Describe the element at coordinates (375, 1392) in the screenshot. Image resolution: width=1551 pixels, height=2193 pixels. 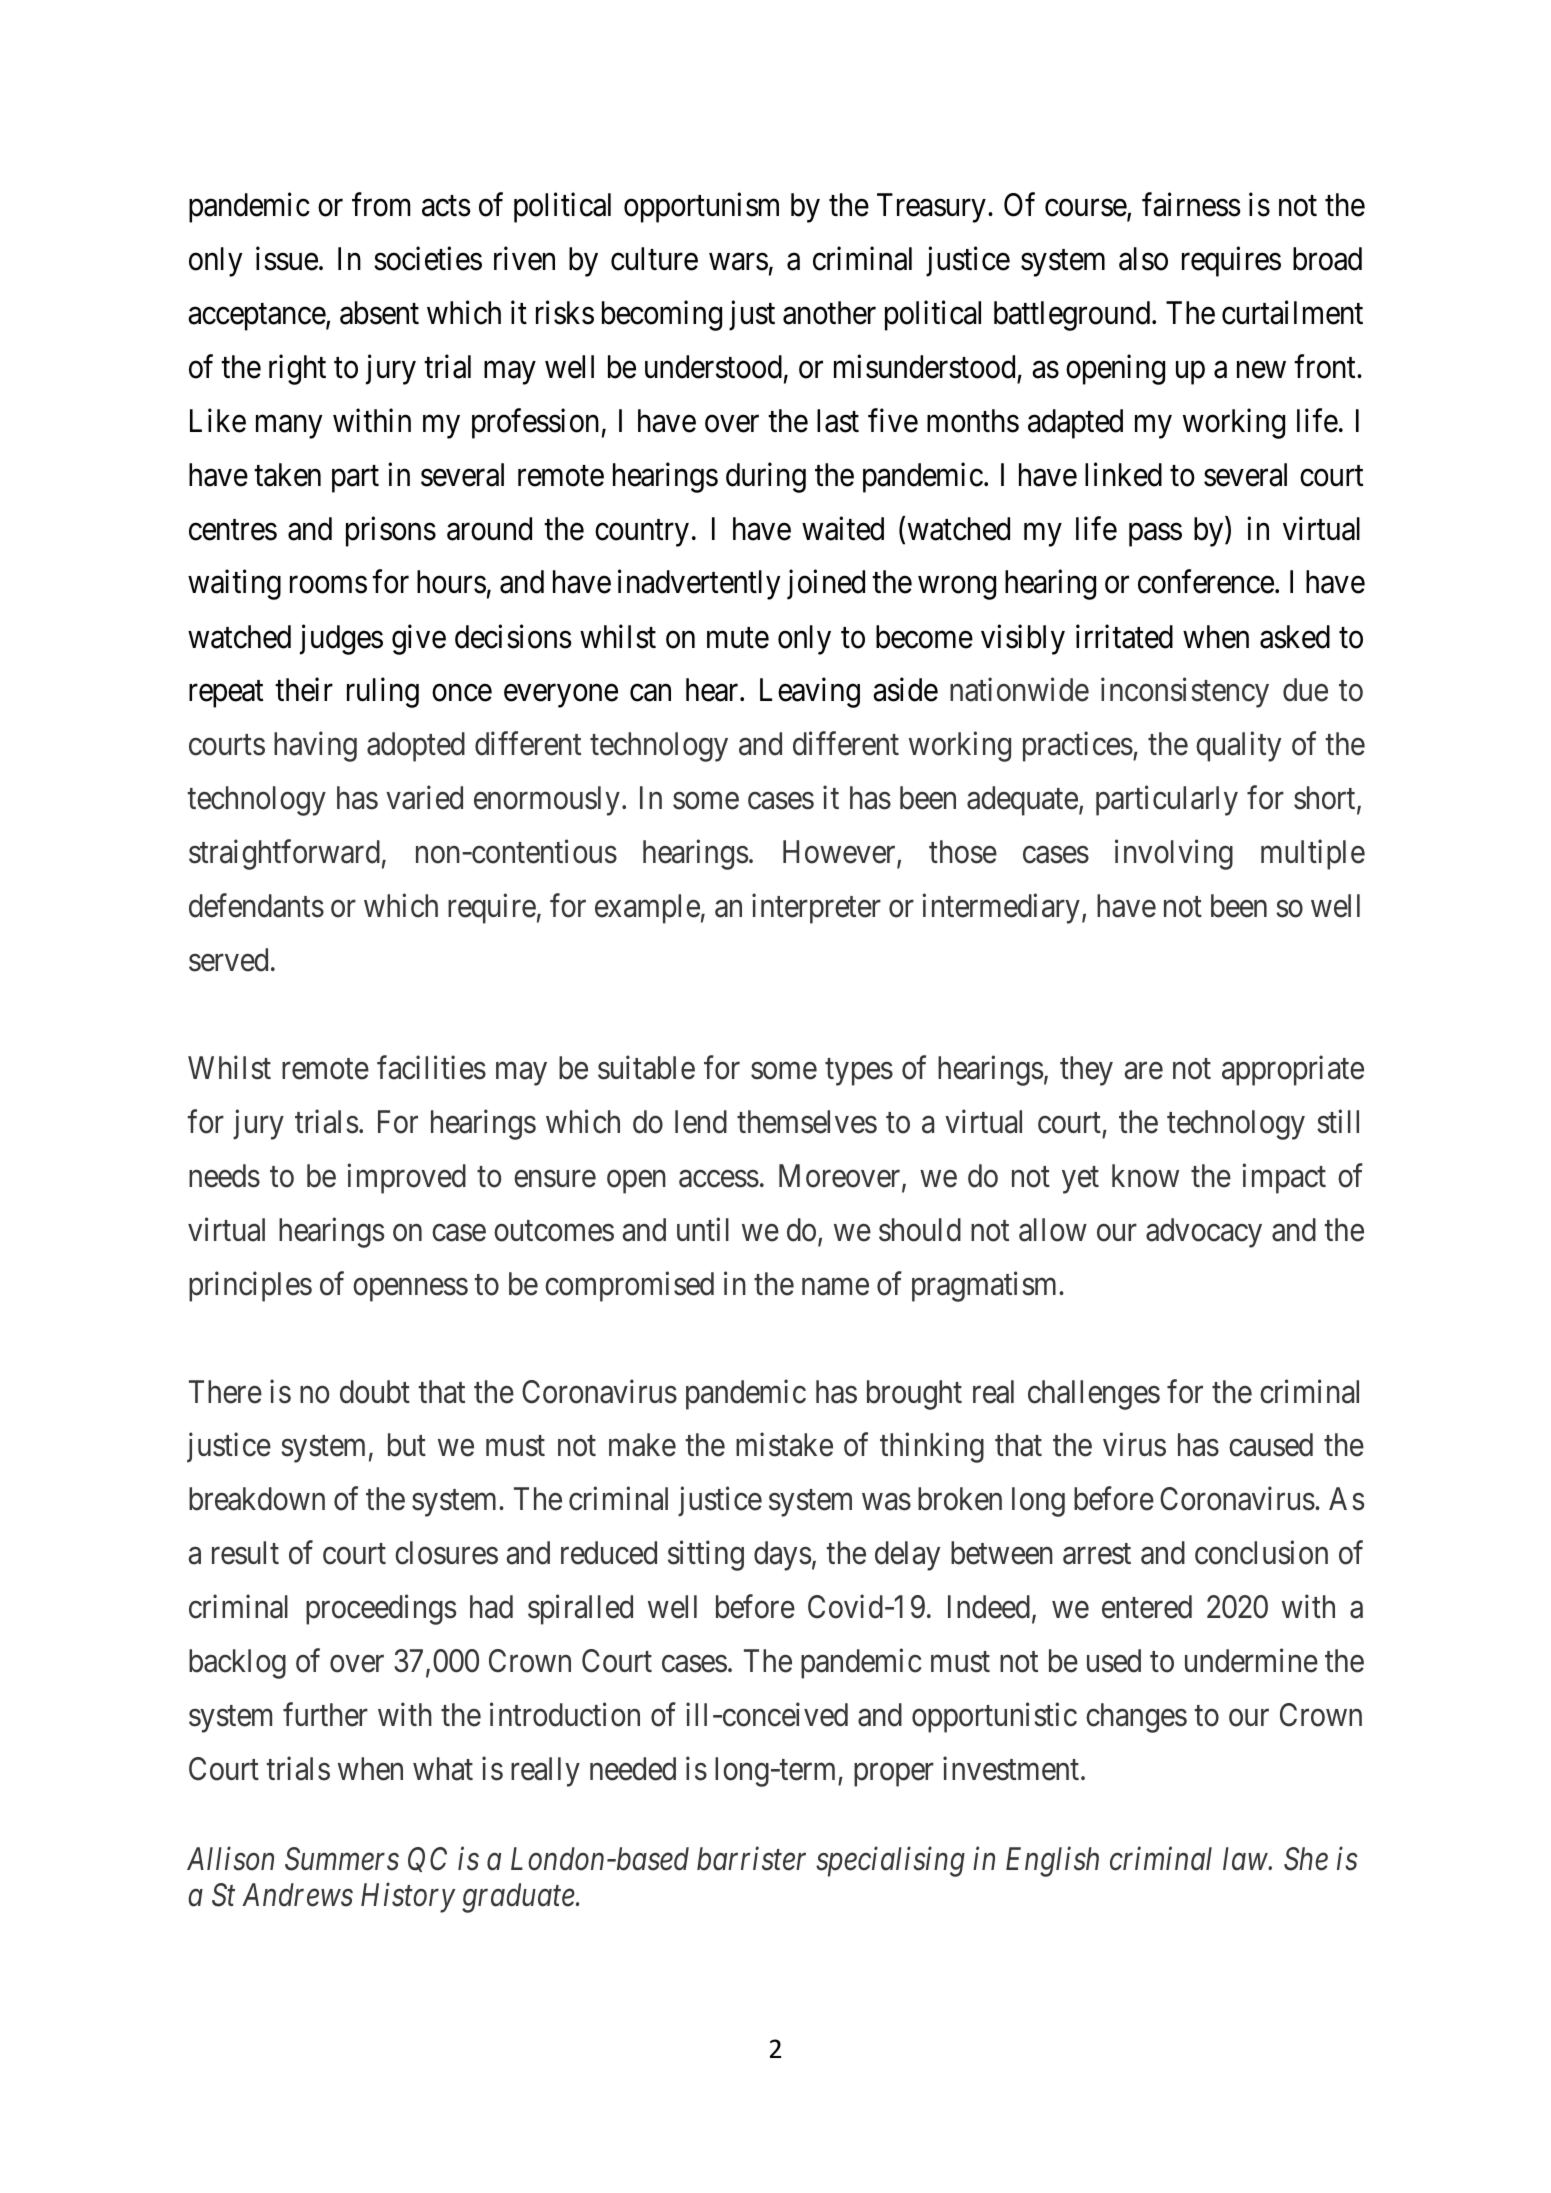
I see `doubt` at that location.
